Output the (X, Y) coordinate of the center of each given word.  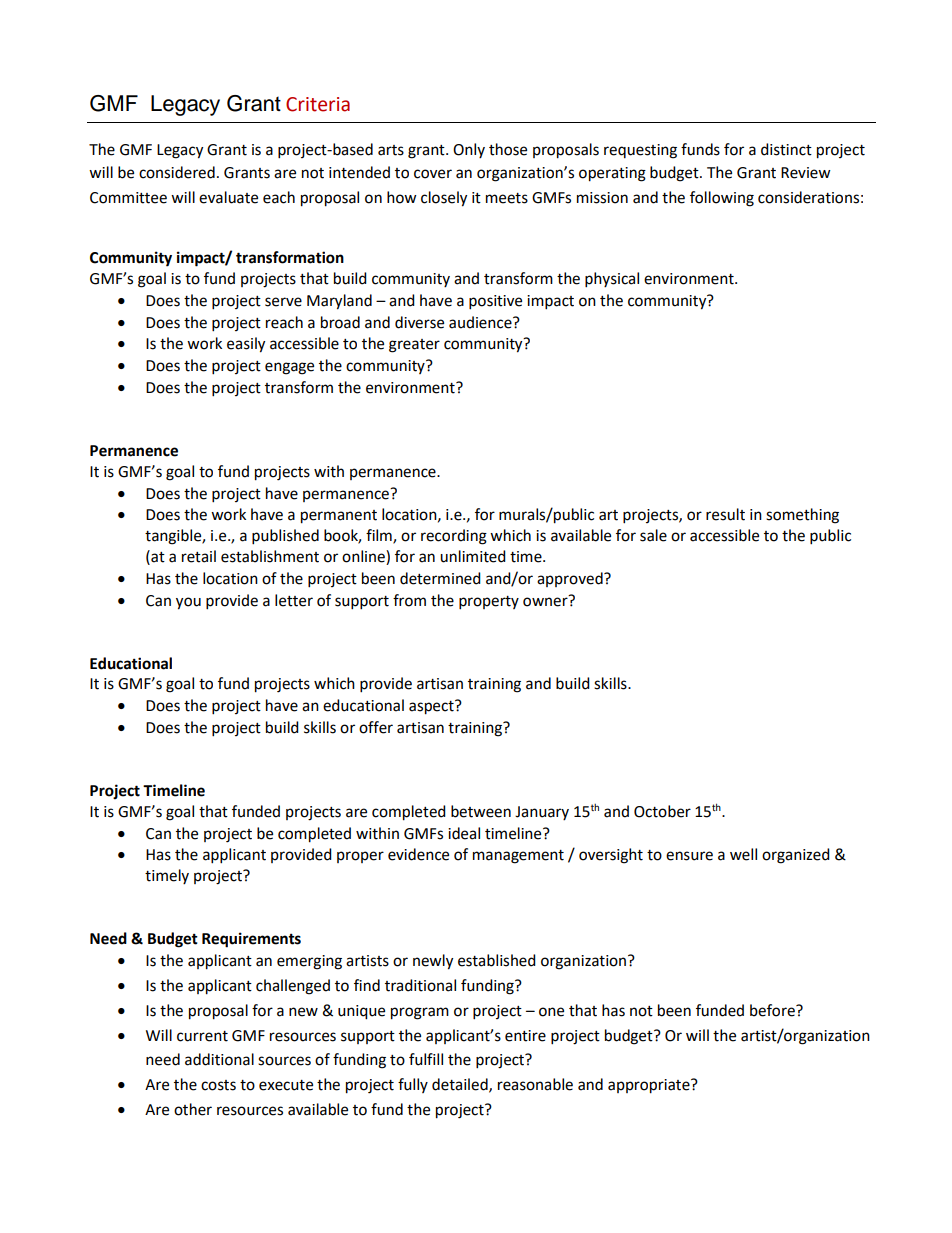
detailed (461, 1085)
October (662, 811)
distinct (786, 149)
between (481, 811)
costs (218, 1085)
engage (289, 368)
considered (177, 172)
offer (376, 727)
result (725, 514)
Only (469, 150)
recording (454, 537)
